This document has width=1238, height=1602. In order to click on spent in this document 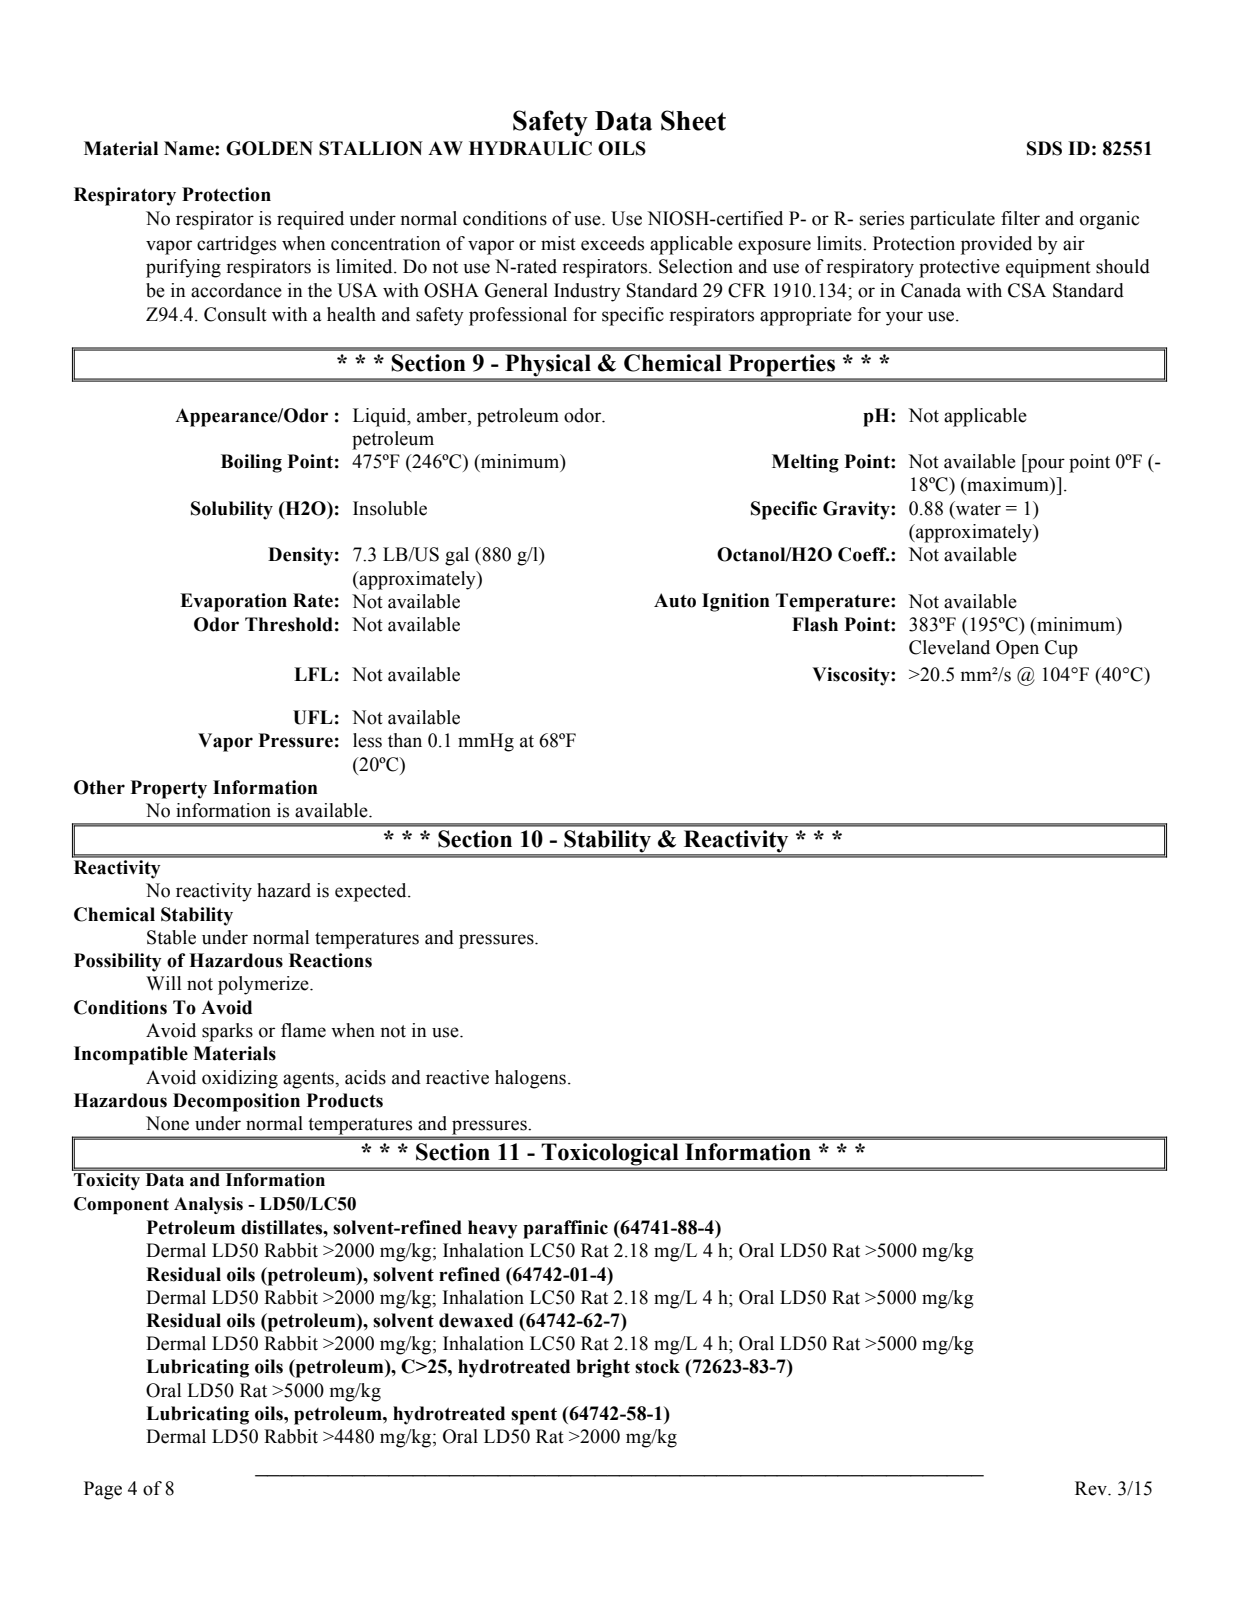, I will do `click(534, 1416)`.
